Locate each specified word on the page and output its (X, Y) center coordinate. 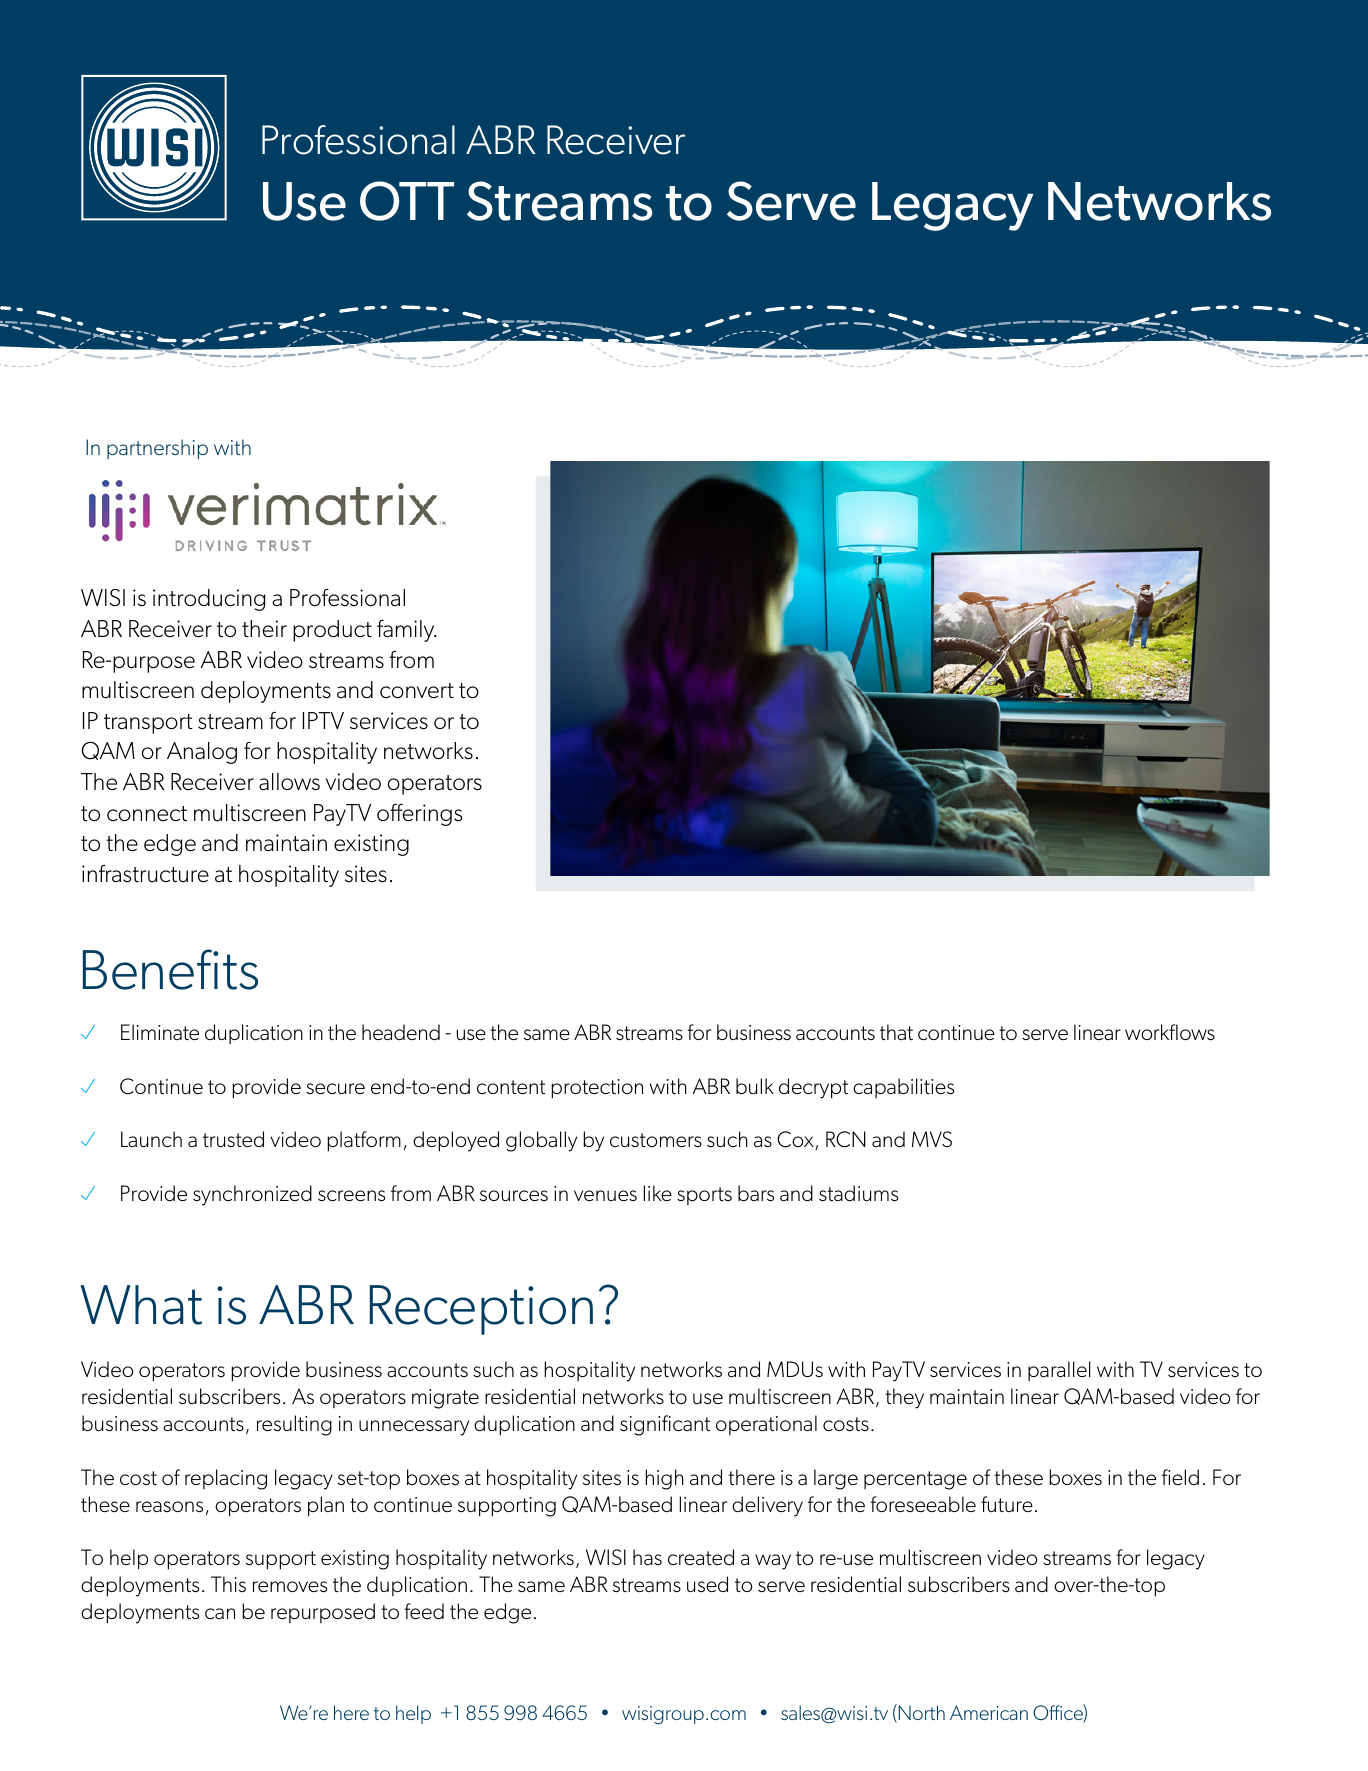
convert (417, 691)
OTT (407, 201)
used (707, 1584)
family (407, 630)
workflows (1170, 1032)
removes (290, 1586)
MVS (932, 1139)
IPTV (323, 720)
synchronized (252, 1195)
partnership (157, 449)
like (657, 1193)
